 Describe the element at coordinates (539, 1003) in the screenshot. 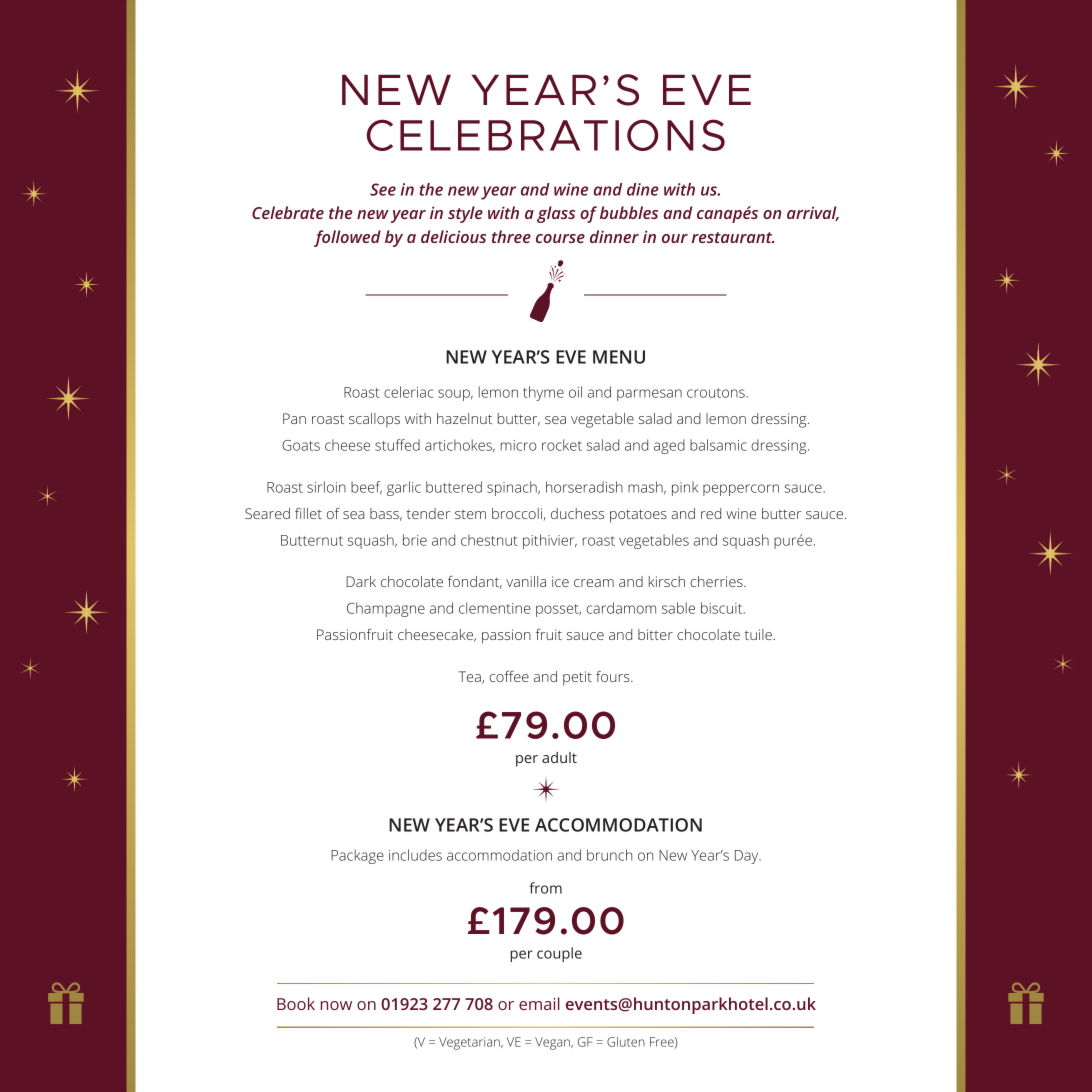

I see `email` at that location.
